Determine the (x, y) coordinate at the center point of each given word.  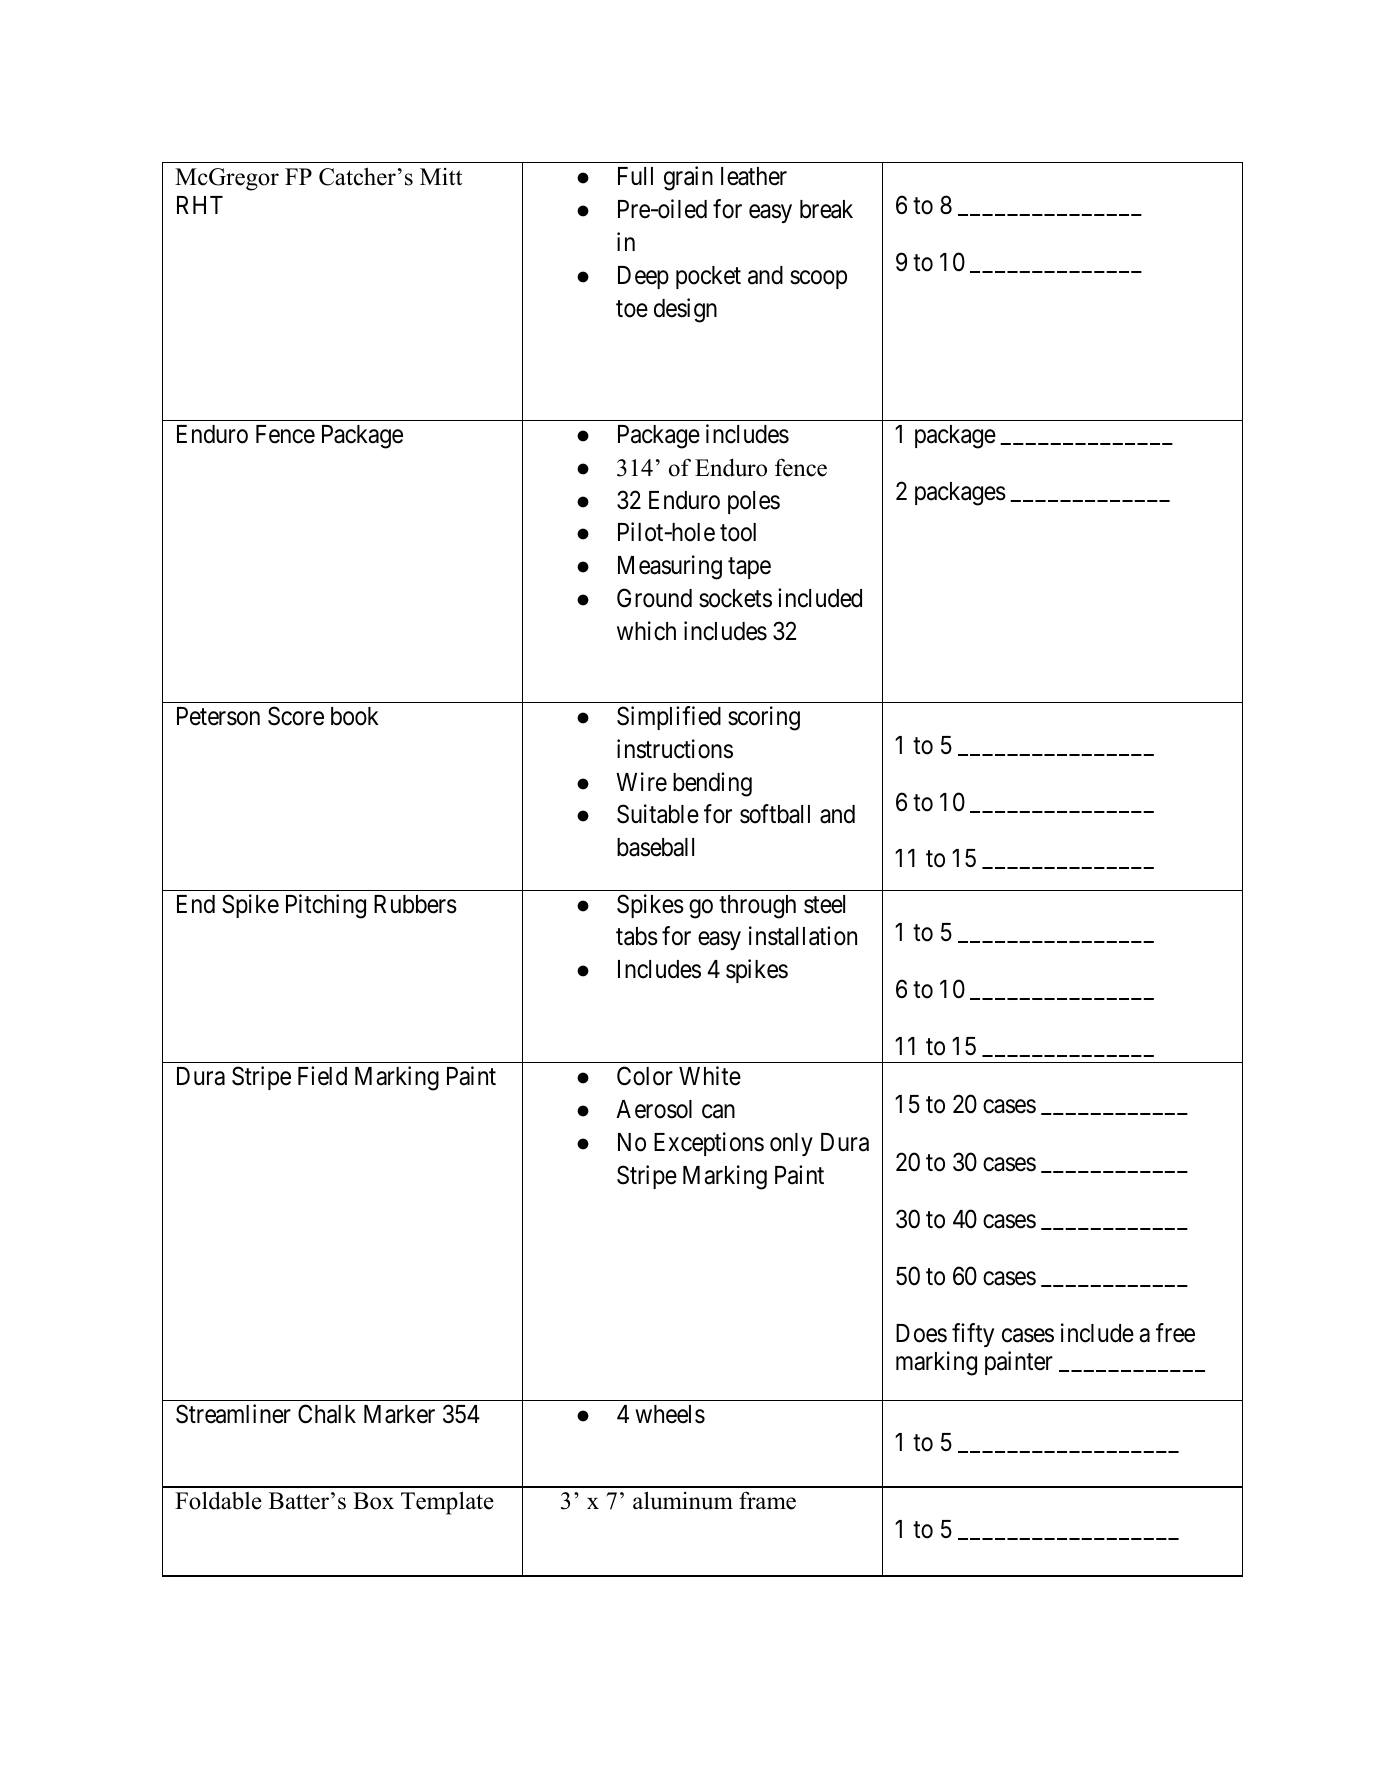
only (791, 1144)
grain (688, 178)
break (826, 209)
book (355, 716)
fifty (973, 1335)
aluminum (683, 1500)
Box (373, 1501)
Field (322, 1076)
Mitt (441, 176)
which (646, 631)
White (710, 1076)
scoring (764, 718)
